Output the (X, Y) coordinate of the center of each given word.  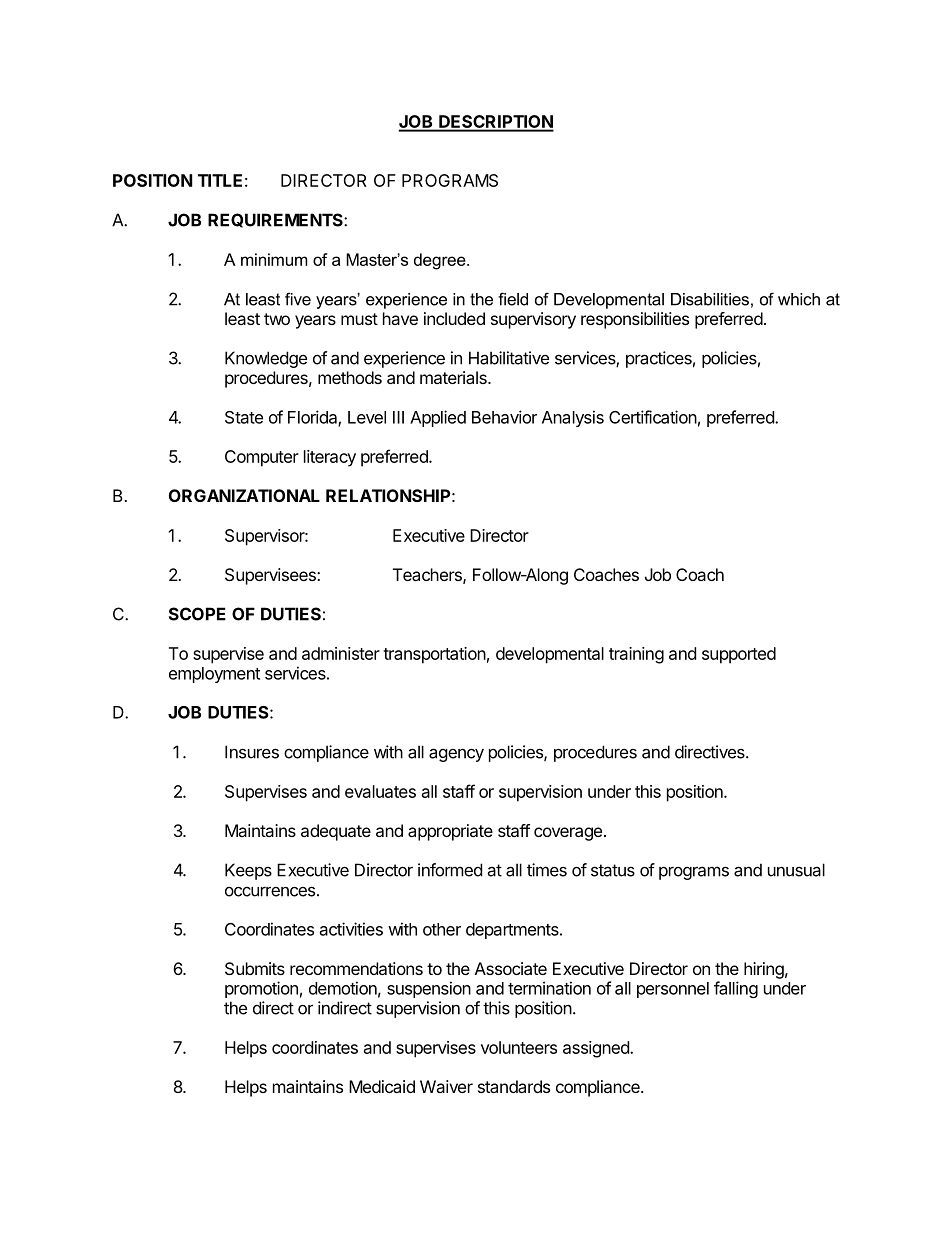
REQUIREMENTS (276, 220)
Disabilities (710, 299)
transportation (434, 655)
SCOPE (197, 614)
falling (736, 989)
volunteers (519, 1047)
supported (739, 655)
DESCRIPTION (495, 123)
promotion (261, 989)
